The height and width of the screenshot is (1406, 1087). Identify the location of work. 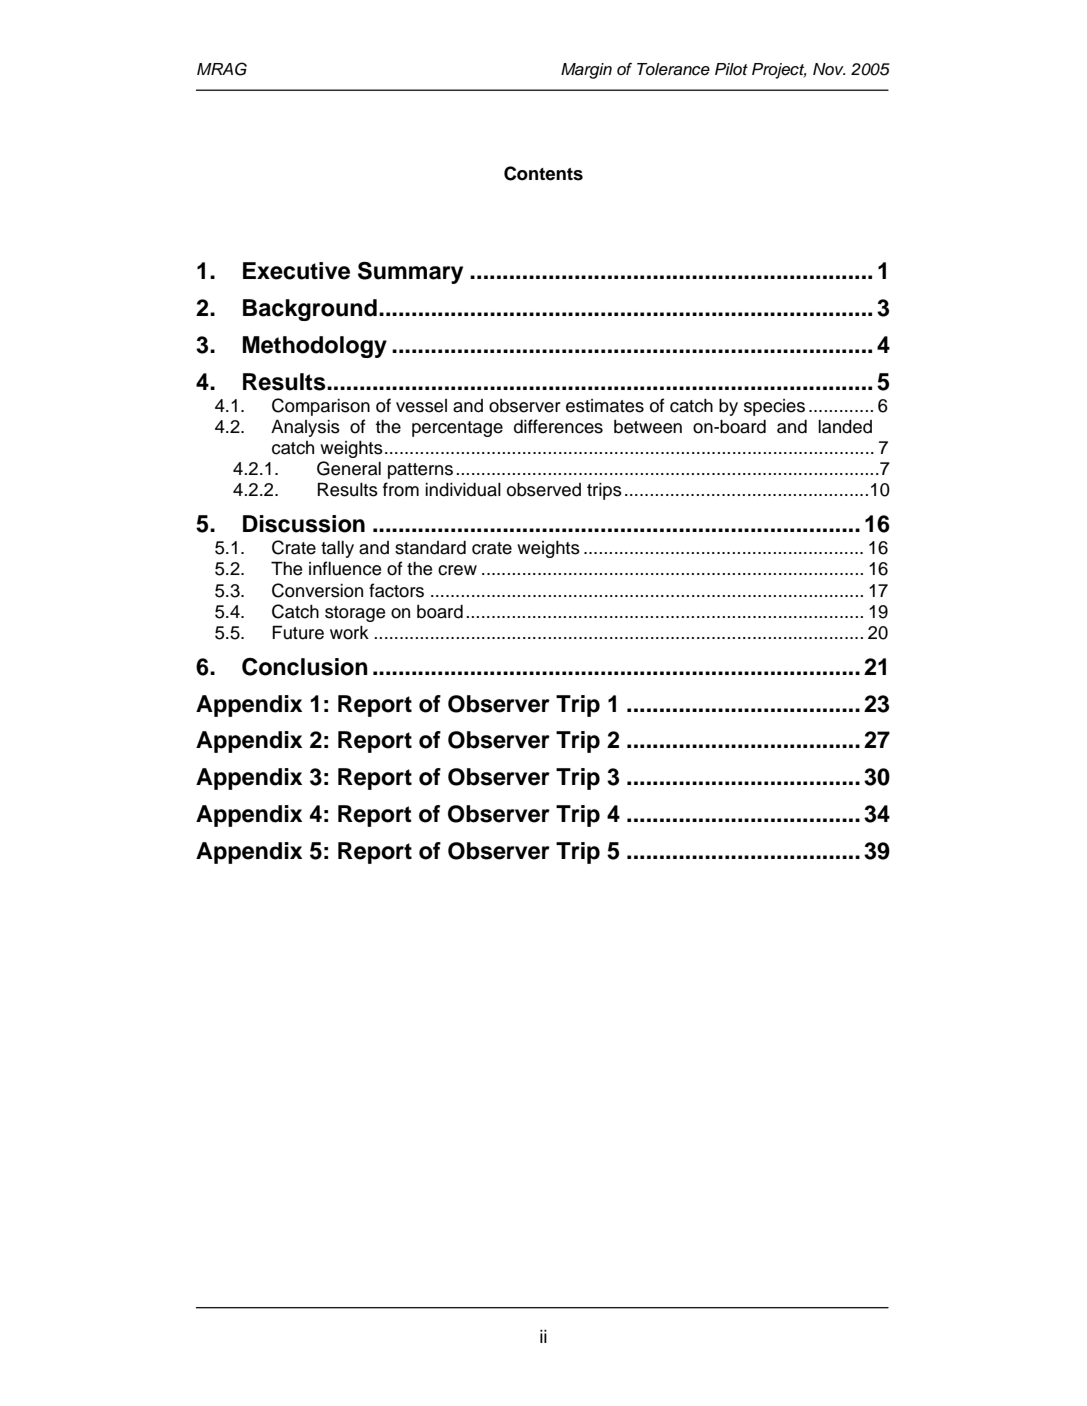
(349, 633).
